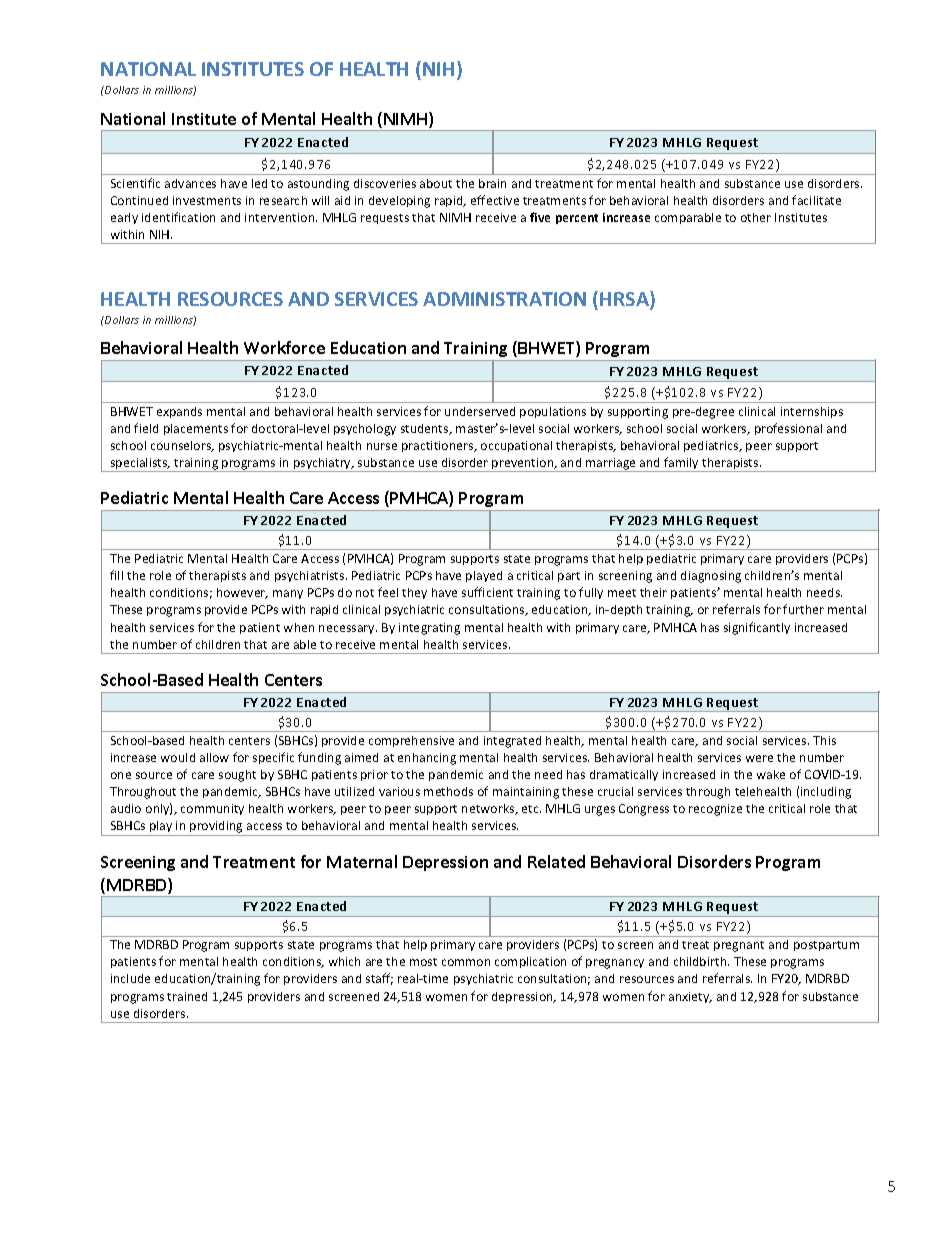 The width and height of the screenshot is (952, 1233). I want to click on investments, so click(207, 200).
